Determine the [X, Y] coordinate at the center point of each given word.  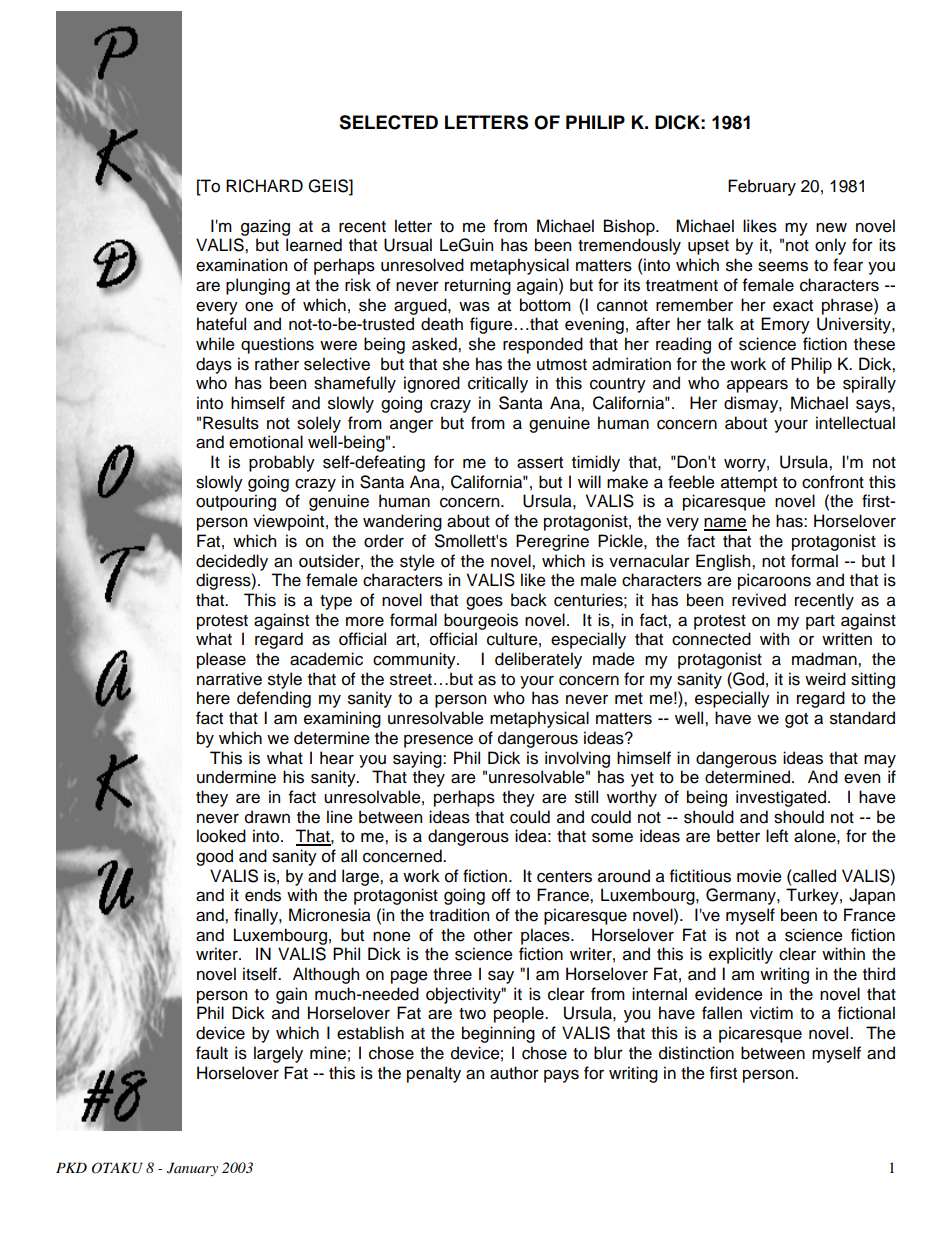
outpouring [236, 502]
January [192, 1169]
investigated [781, 798]
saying [418, 759]
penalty [434, 1074]
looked [221, 836]
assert [540, 463]
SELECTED [388, 122]
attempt [749, 484]
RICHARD [264, 186]
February [762, 187]
